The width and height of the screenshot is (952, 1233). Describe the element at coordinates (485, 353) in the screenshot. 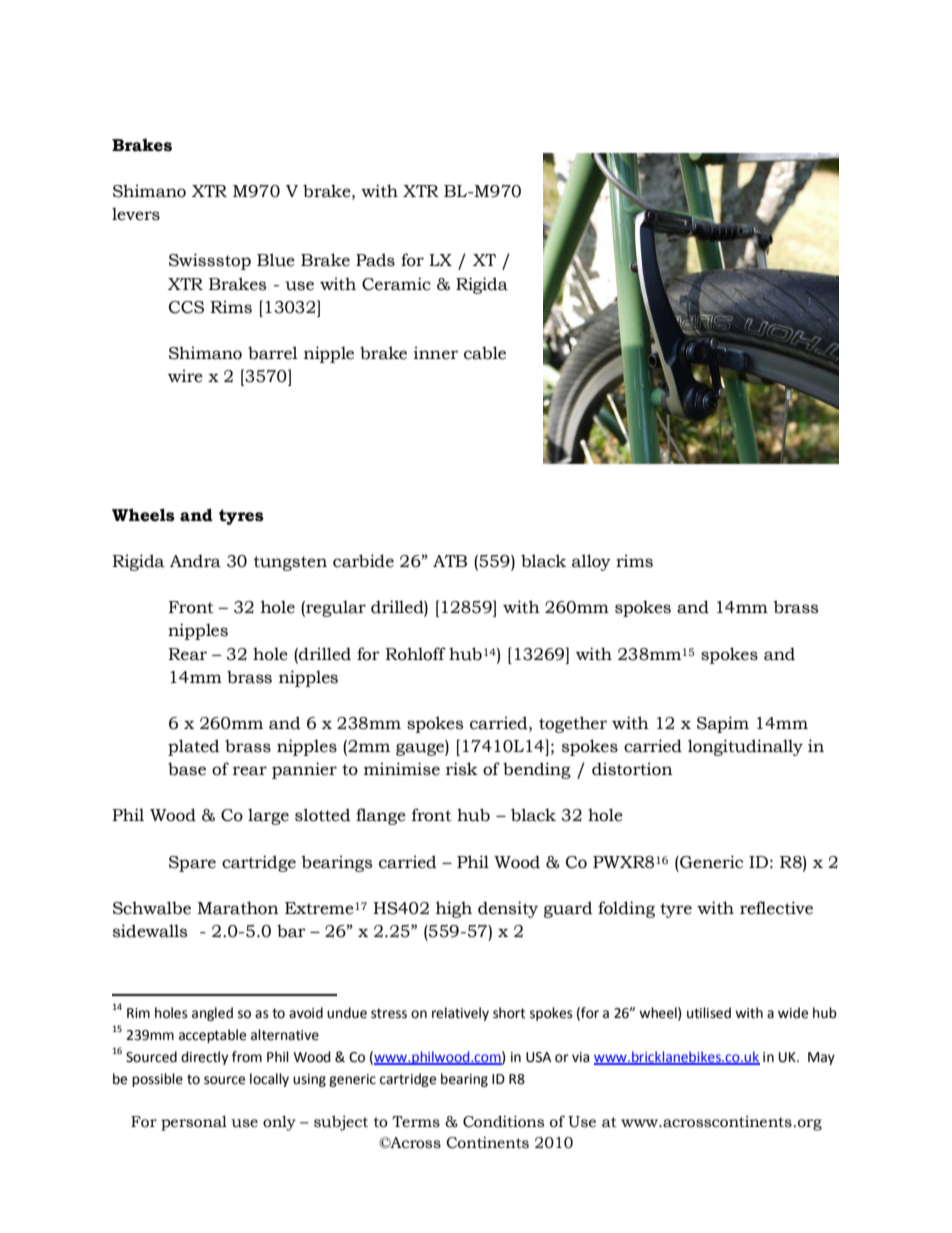

I see `cable` at that location.
